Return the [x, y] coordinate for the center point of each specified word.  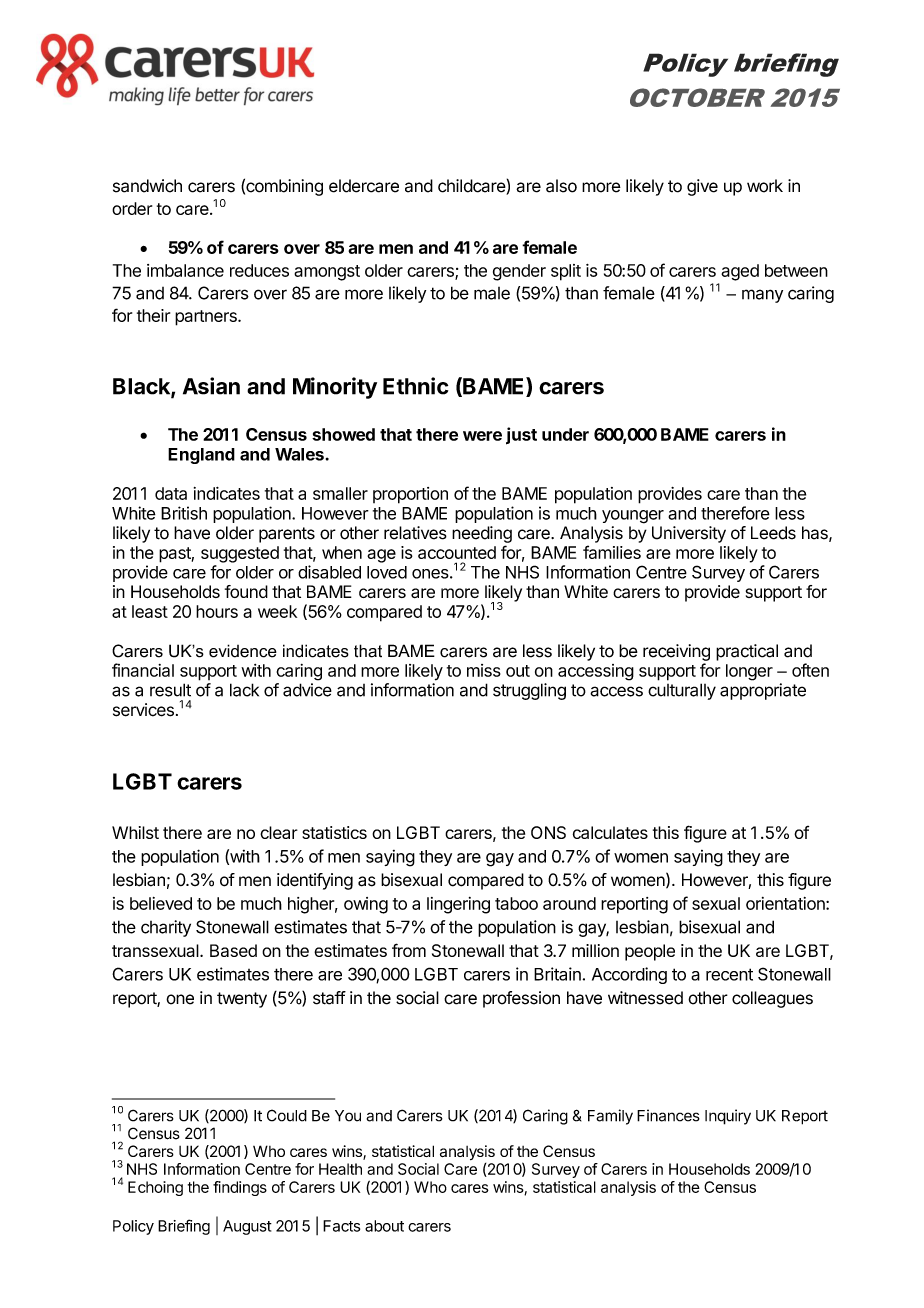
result [170, 690]
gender [519, 272]
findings [240, 1188]
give [702, 187]
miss [484, 670]
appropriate [763, 691]
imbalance [185, 270]
